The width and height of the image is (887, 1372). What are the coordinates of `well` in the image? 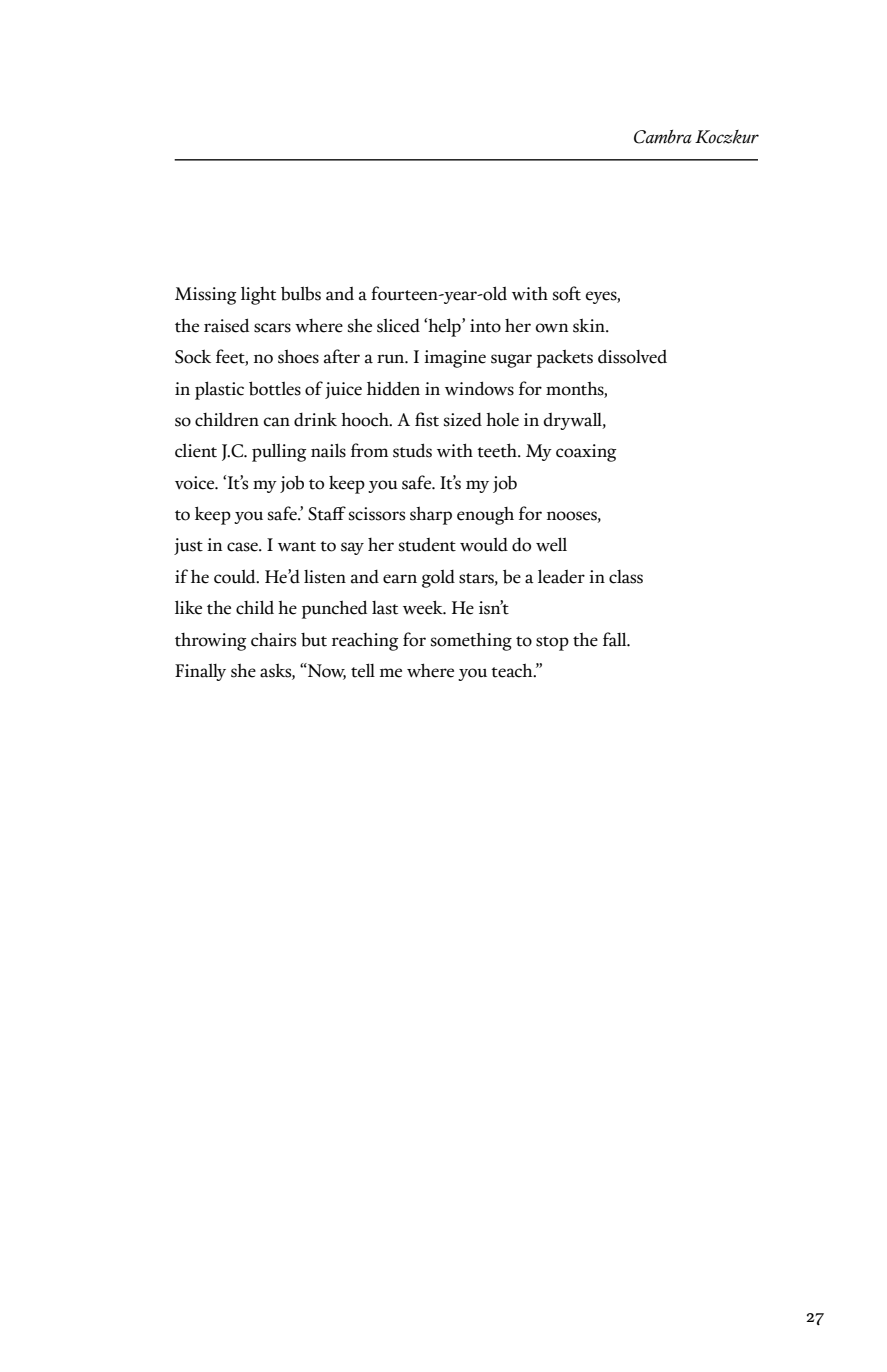 It's located at (551, 544).
